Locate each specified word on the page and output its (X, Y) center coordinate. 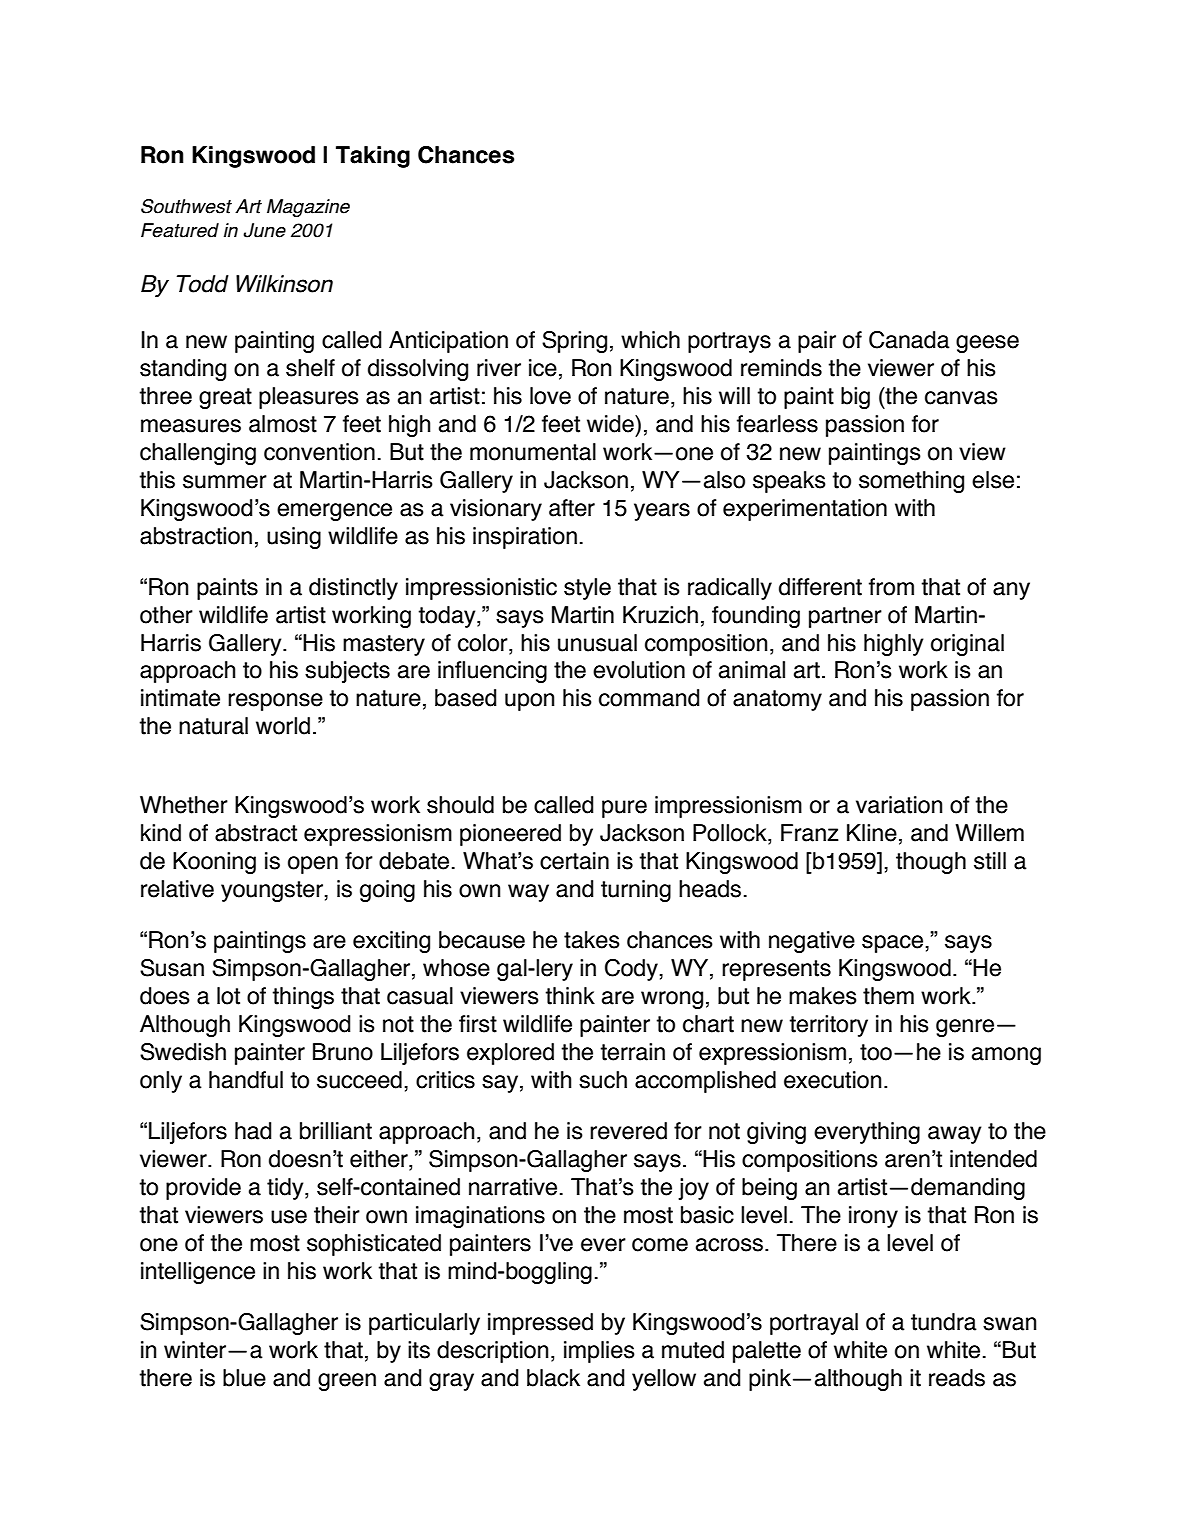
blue (244, 1378)
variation (899, 805)
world (283, 726)
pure (624, 809)
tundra (944, 1322)
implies (599, 1352)
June (264, 230)
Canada (909, 340)
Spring (574, 342)
